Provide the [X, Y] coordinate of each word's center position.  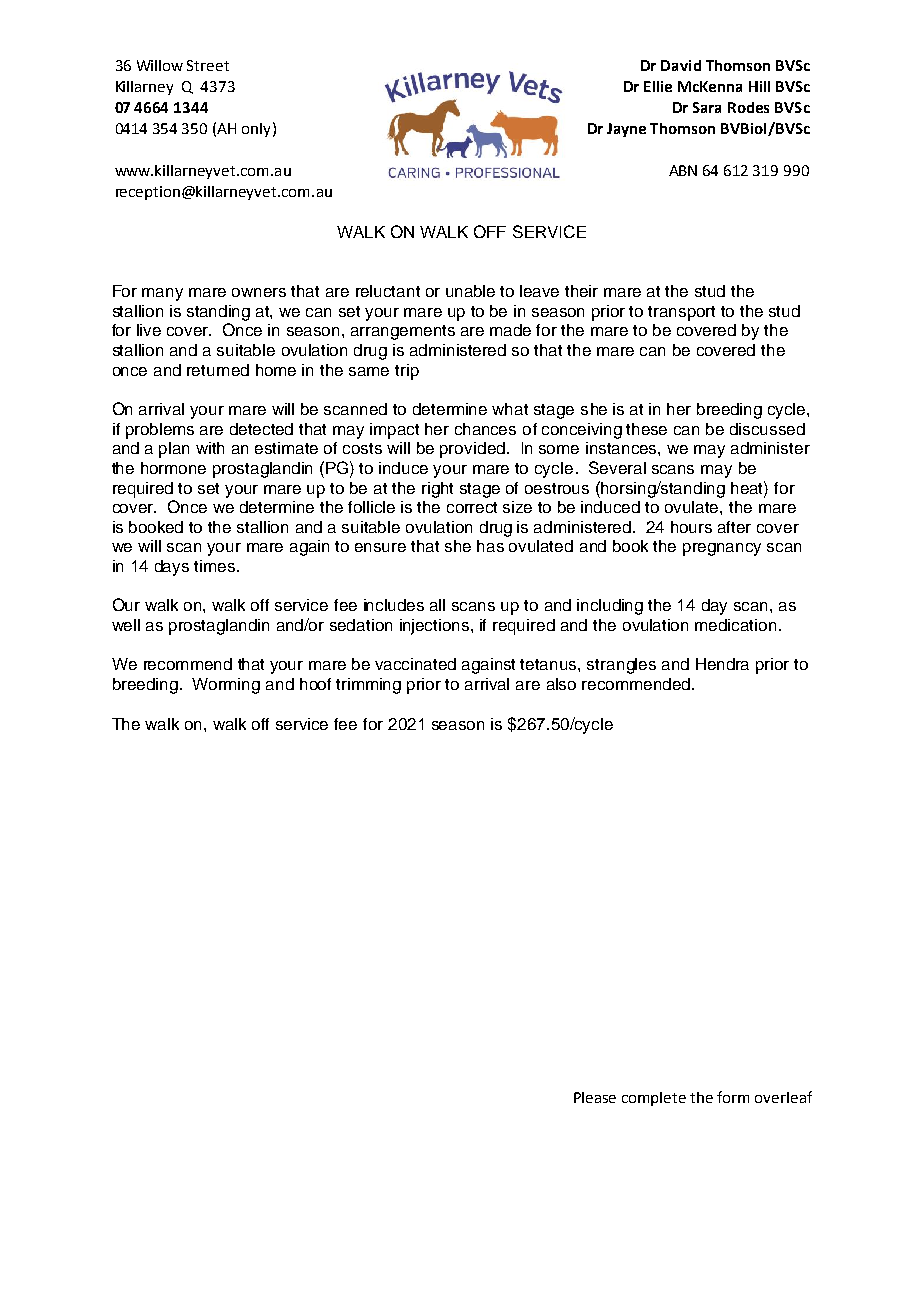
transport [681, 313]
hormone [173, 468]
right [437, 490]
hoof [315, 684]
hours [691, 527]
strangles [621, 666]
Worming [226, 686]
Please [595, 1097]
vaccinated [415, 664]
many [162, 294]
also [561, 684]
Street [208, 65]
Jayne [626, 130]
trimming [368, 686]
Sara [707, 107]
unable [470, 291]
